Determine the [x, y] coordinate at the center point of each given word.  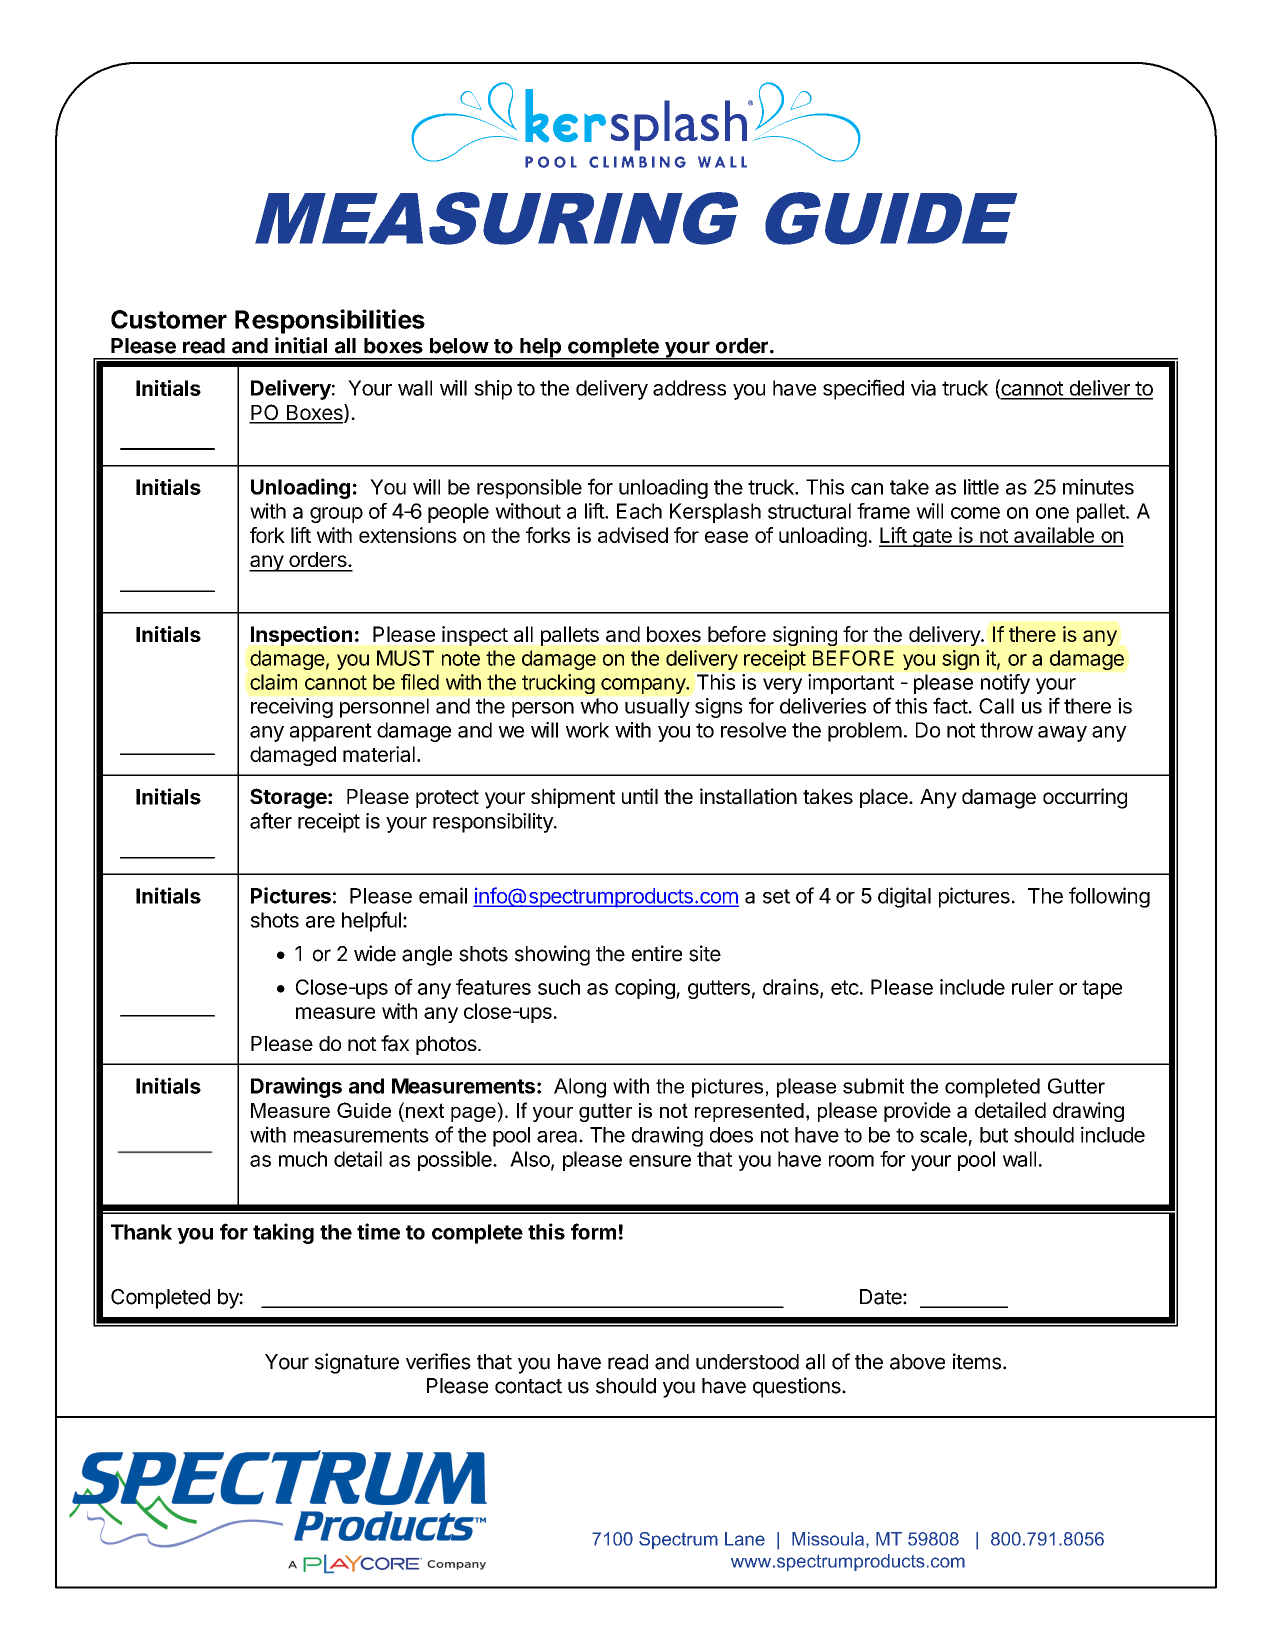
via [923, 388]
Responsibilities [330, 321]
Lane [745, 1539]
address [689, 388]
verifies [438, 1361]
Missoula [828, 1539]
